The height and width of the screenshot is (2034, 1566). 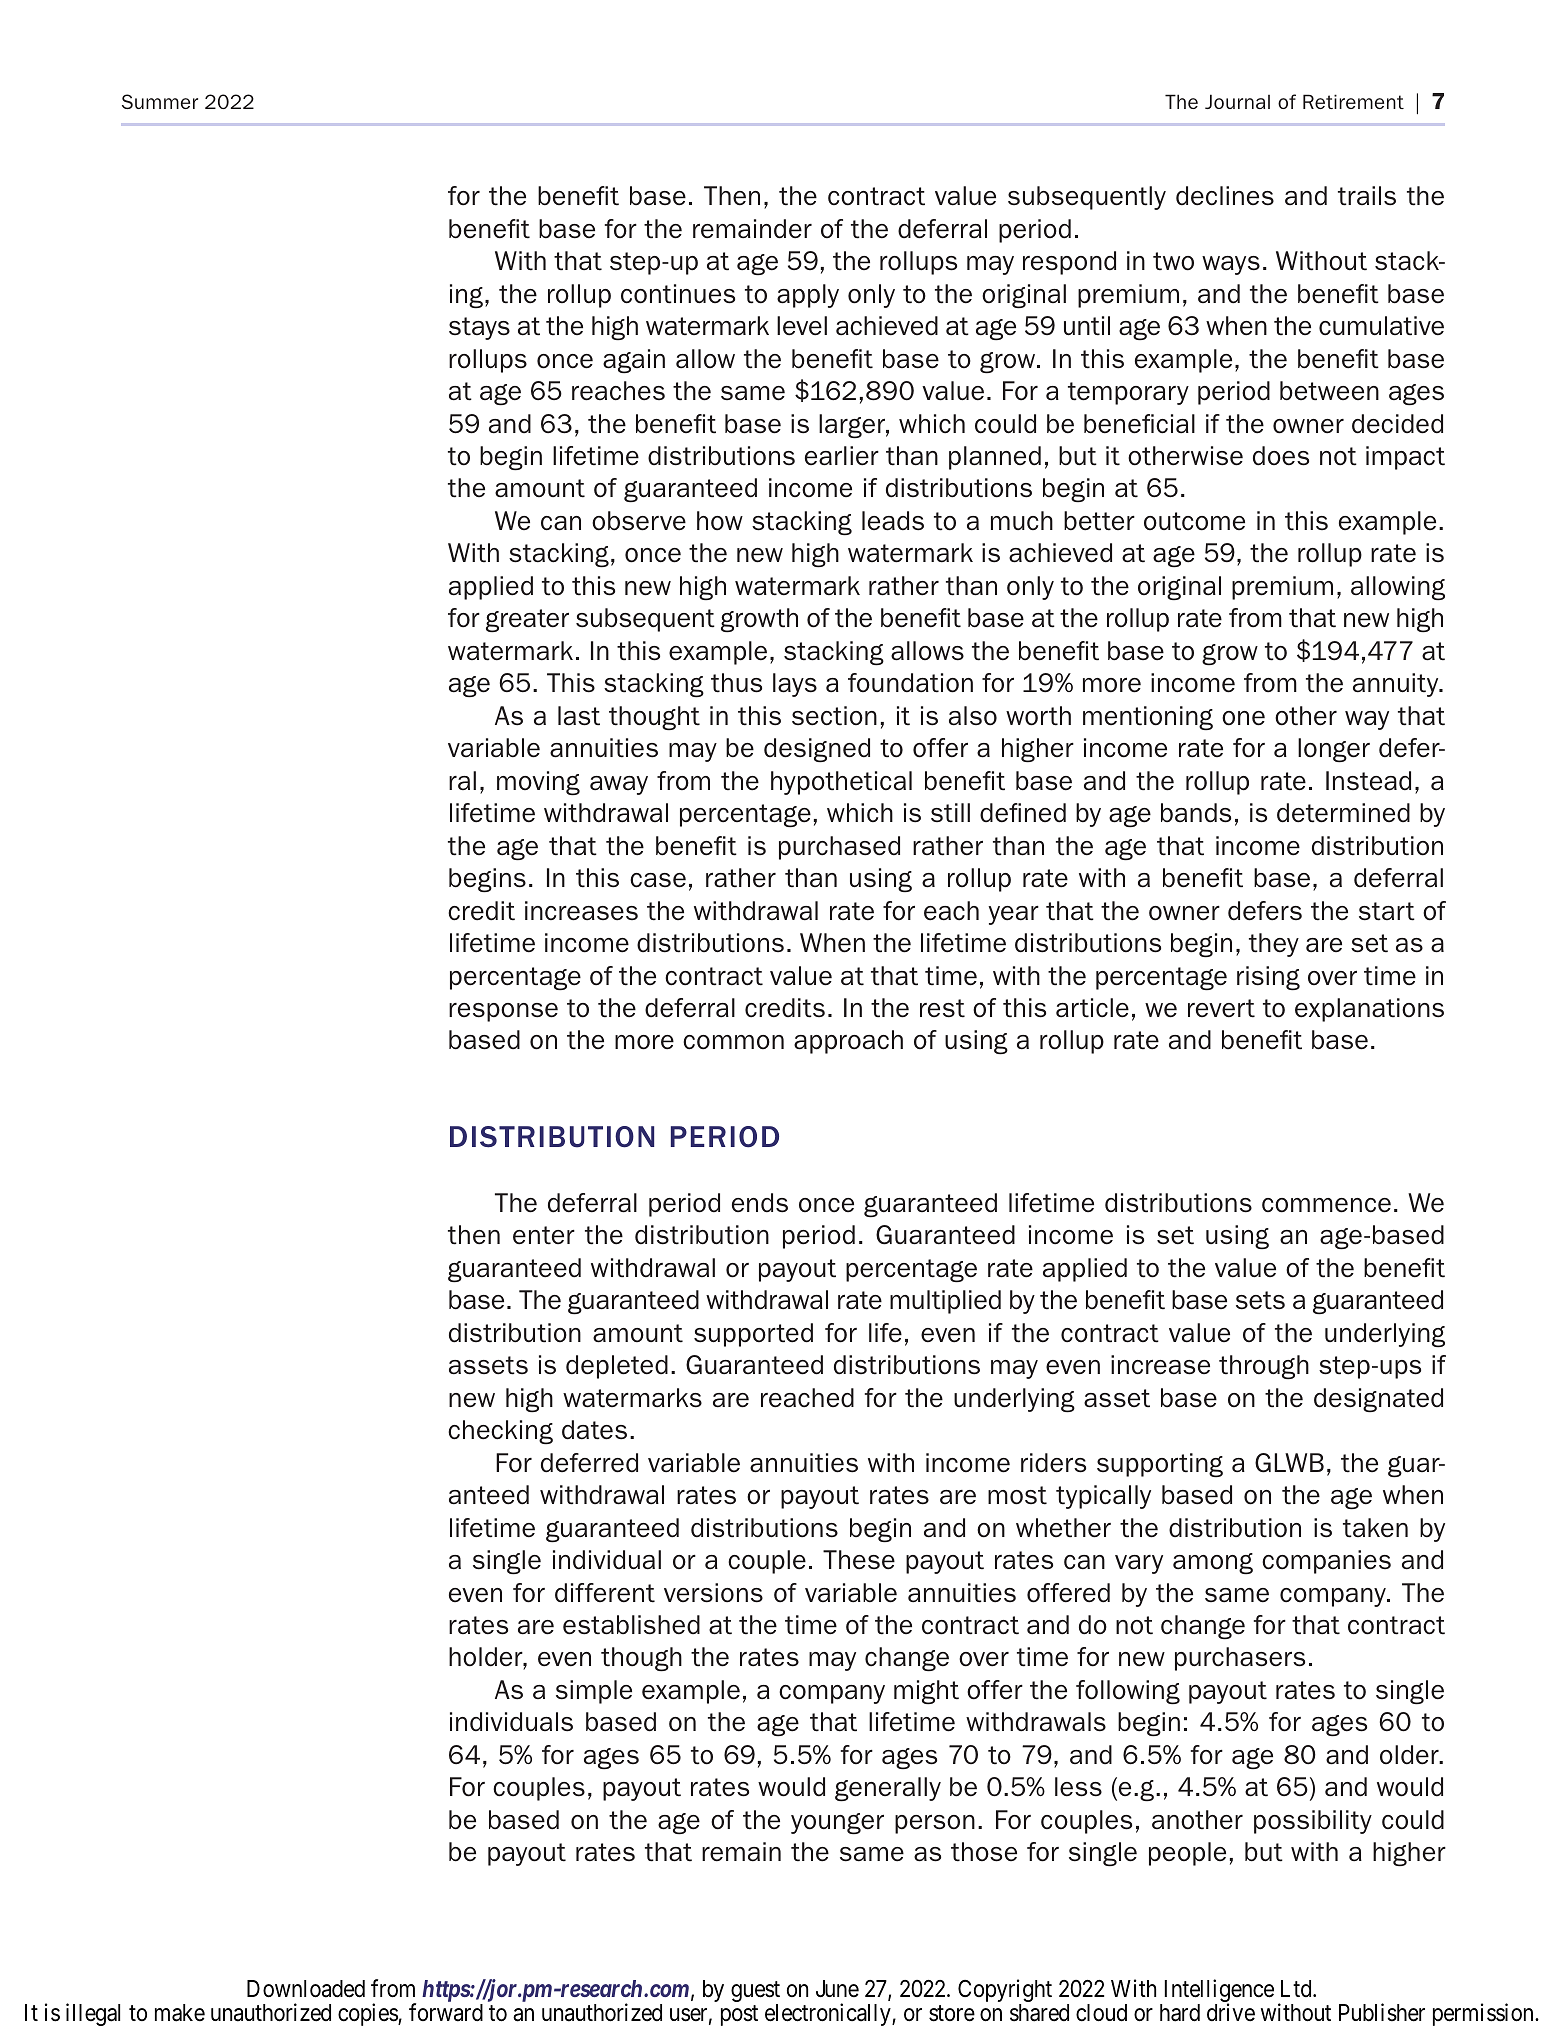 What do you see at coordinates (1334, 750) in the screenshot?
I see `longer` at bounding box center [1334, 750].
